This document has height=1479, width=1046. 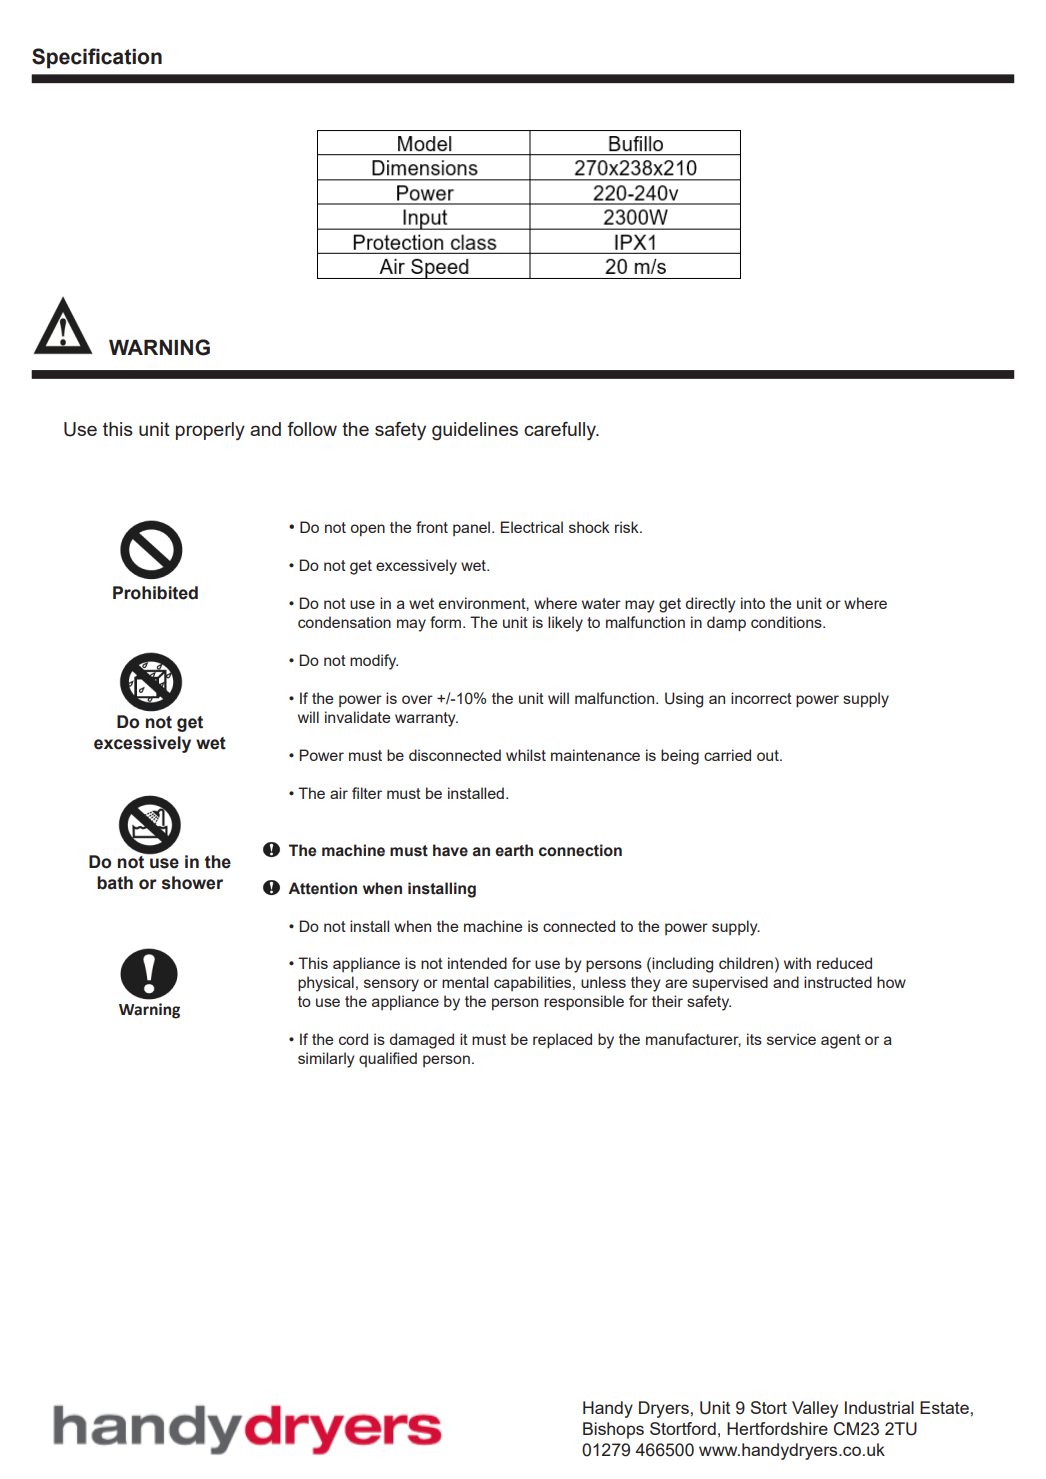 I want to click on Specification, so click(x=97, y=58).
